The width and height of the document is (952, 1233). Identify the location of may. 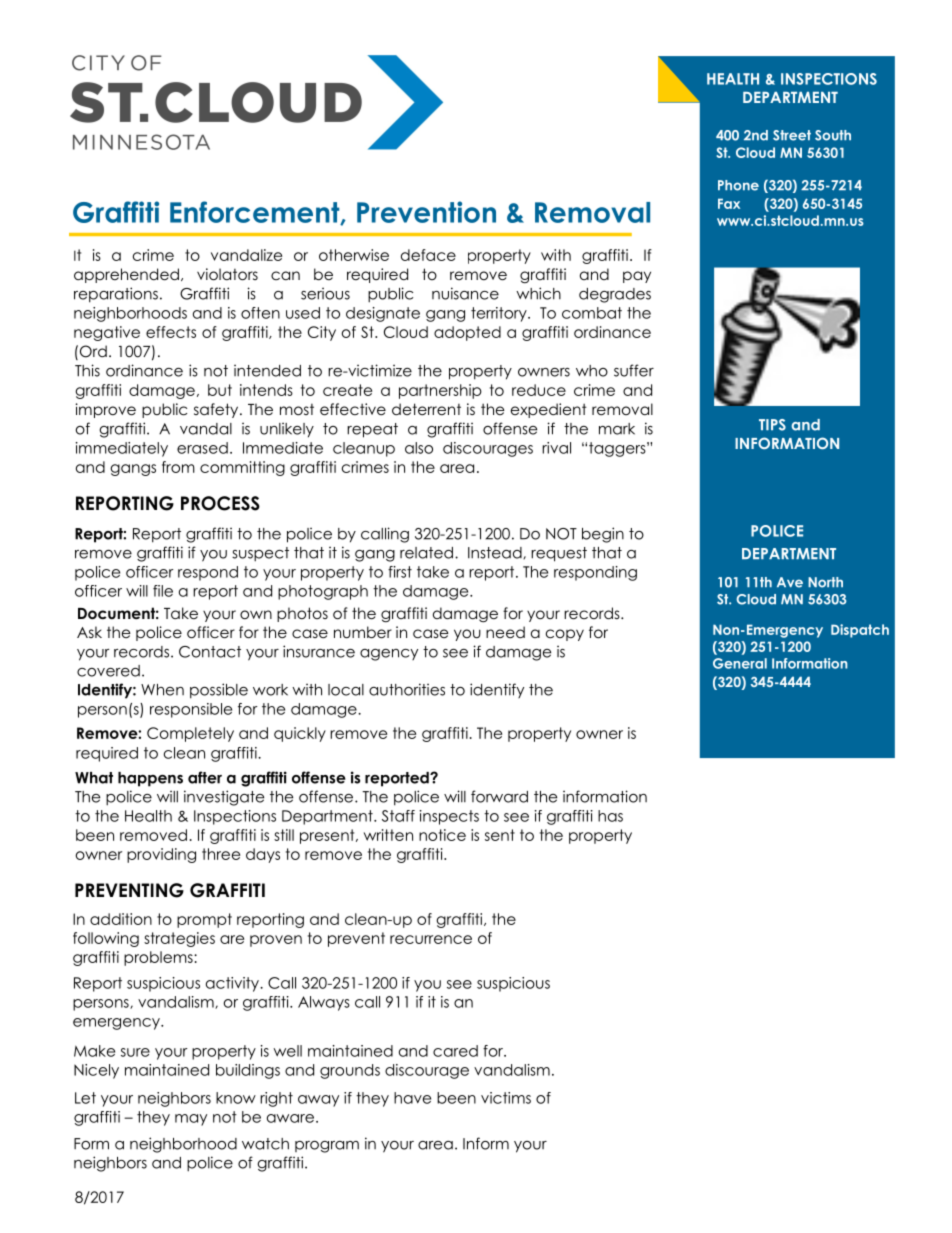
(191, 1120).
